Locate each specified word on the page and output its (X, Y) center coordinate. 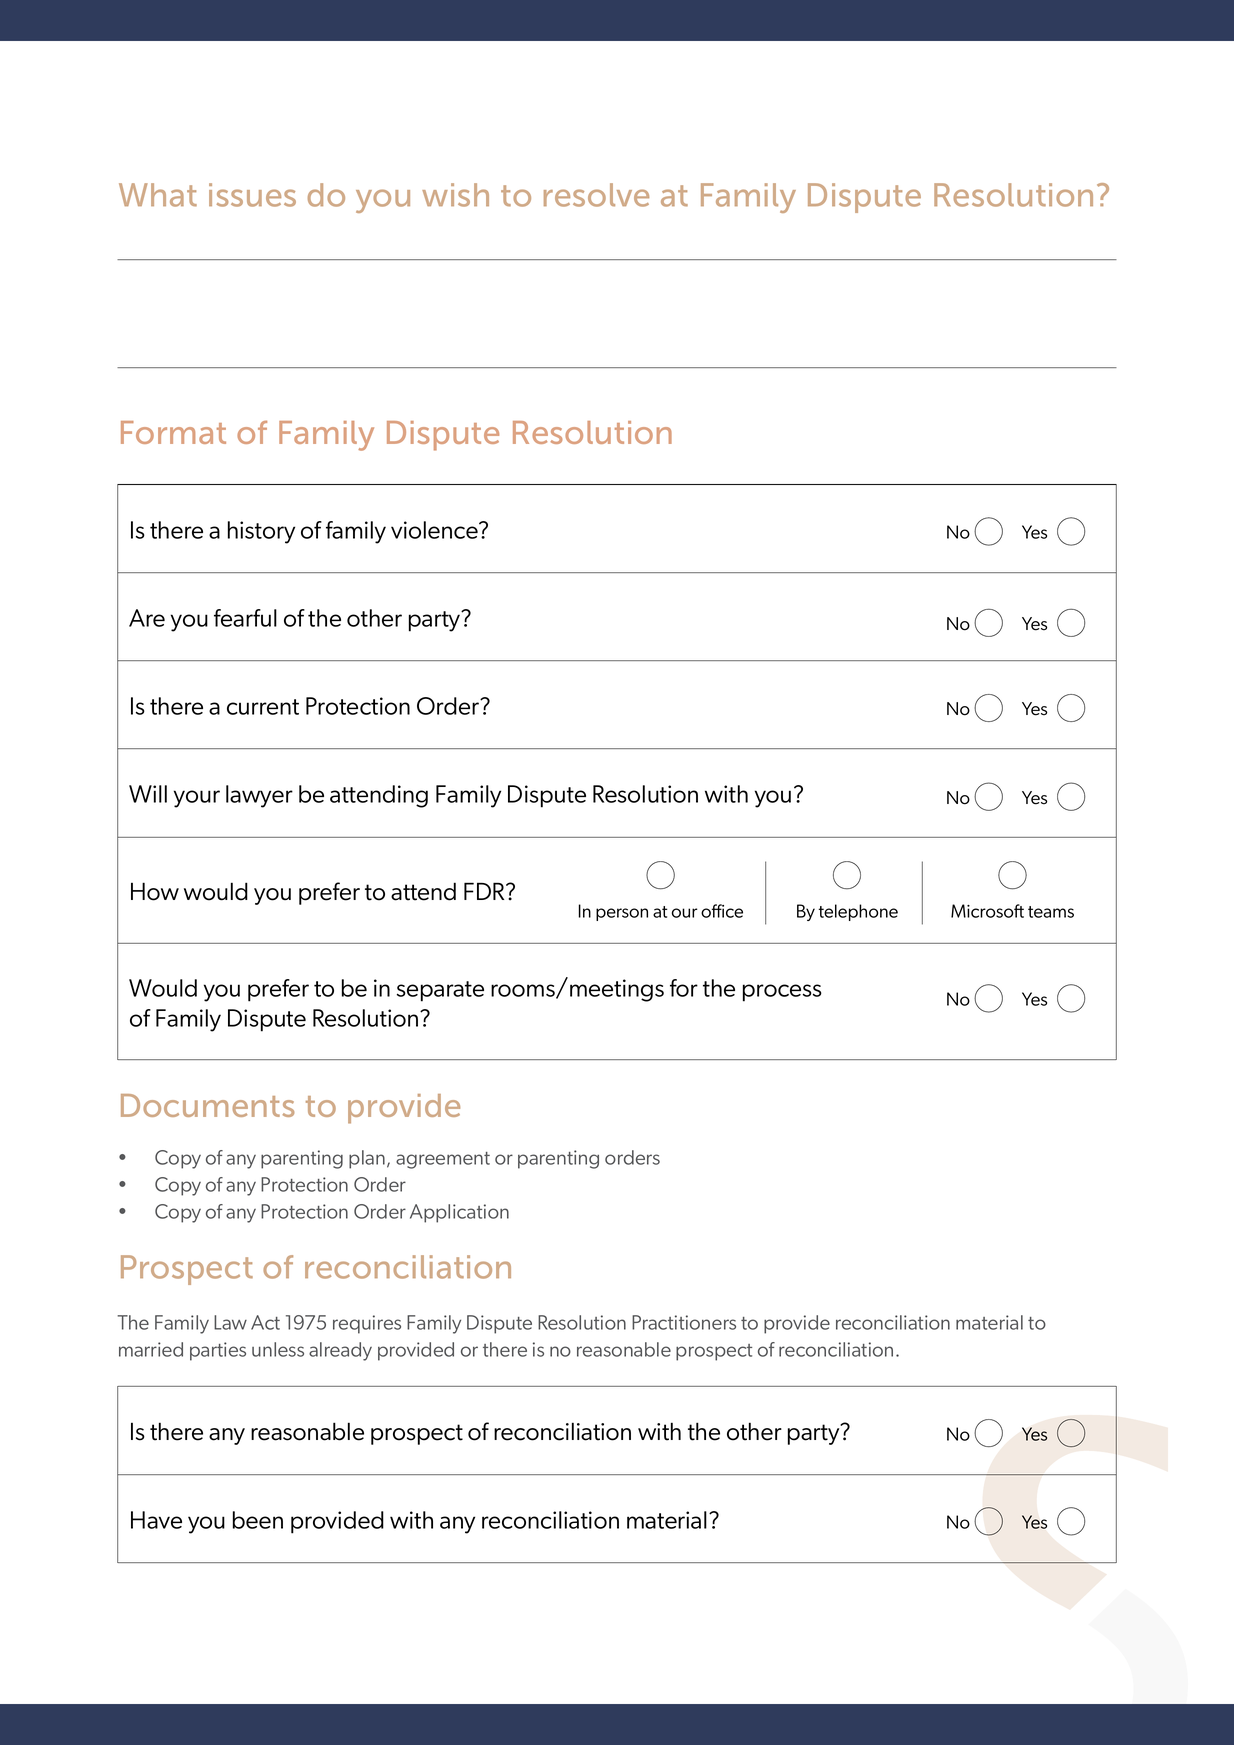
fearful (245, 618)
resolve (596, 195)
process (782, 993)
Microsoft (987, 911)
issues (252, 195)
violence (435, 530)
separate (440, 991)
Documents (207, 1105)
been (258, 1520)
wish (455, 195)
